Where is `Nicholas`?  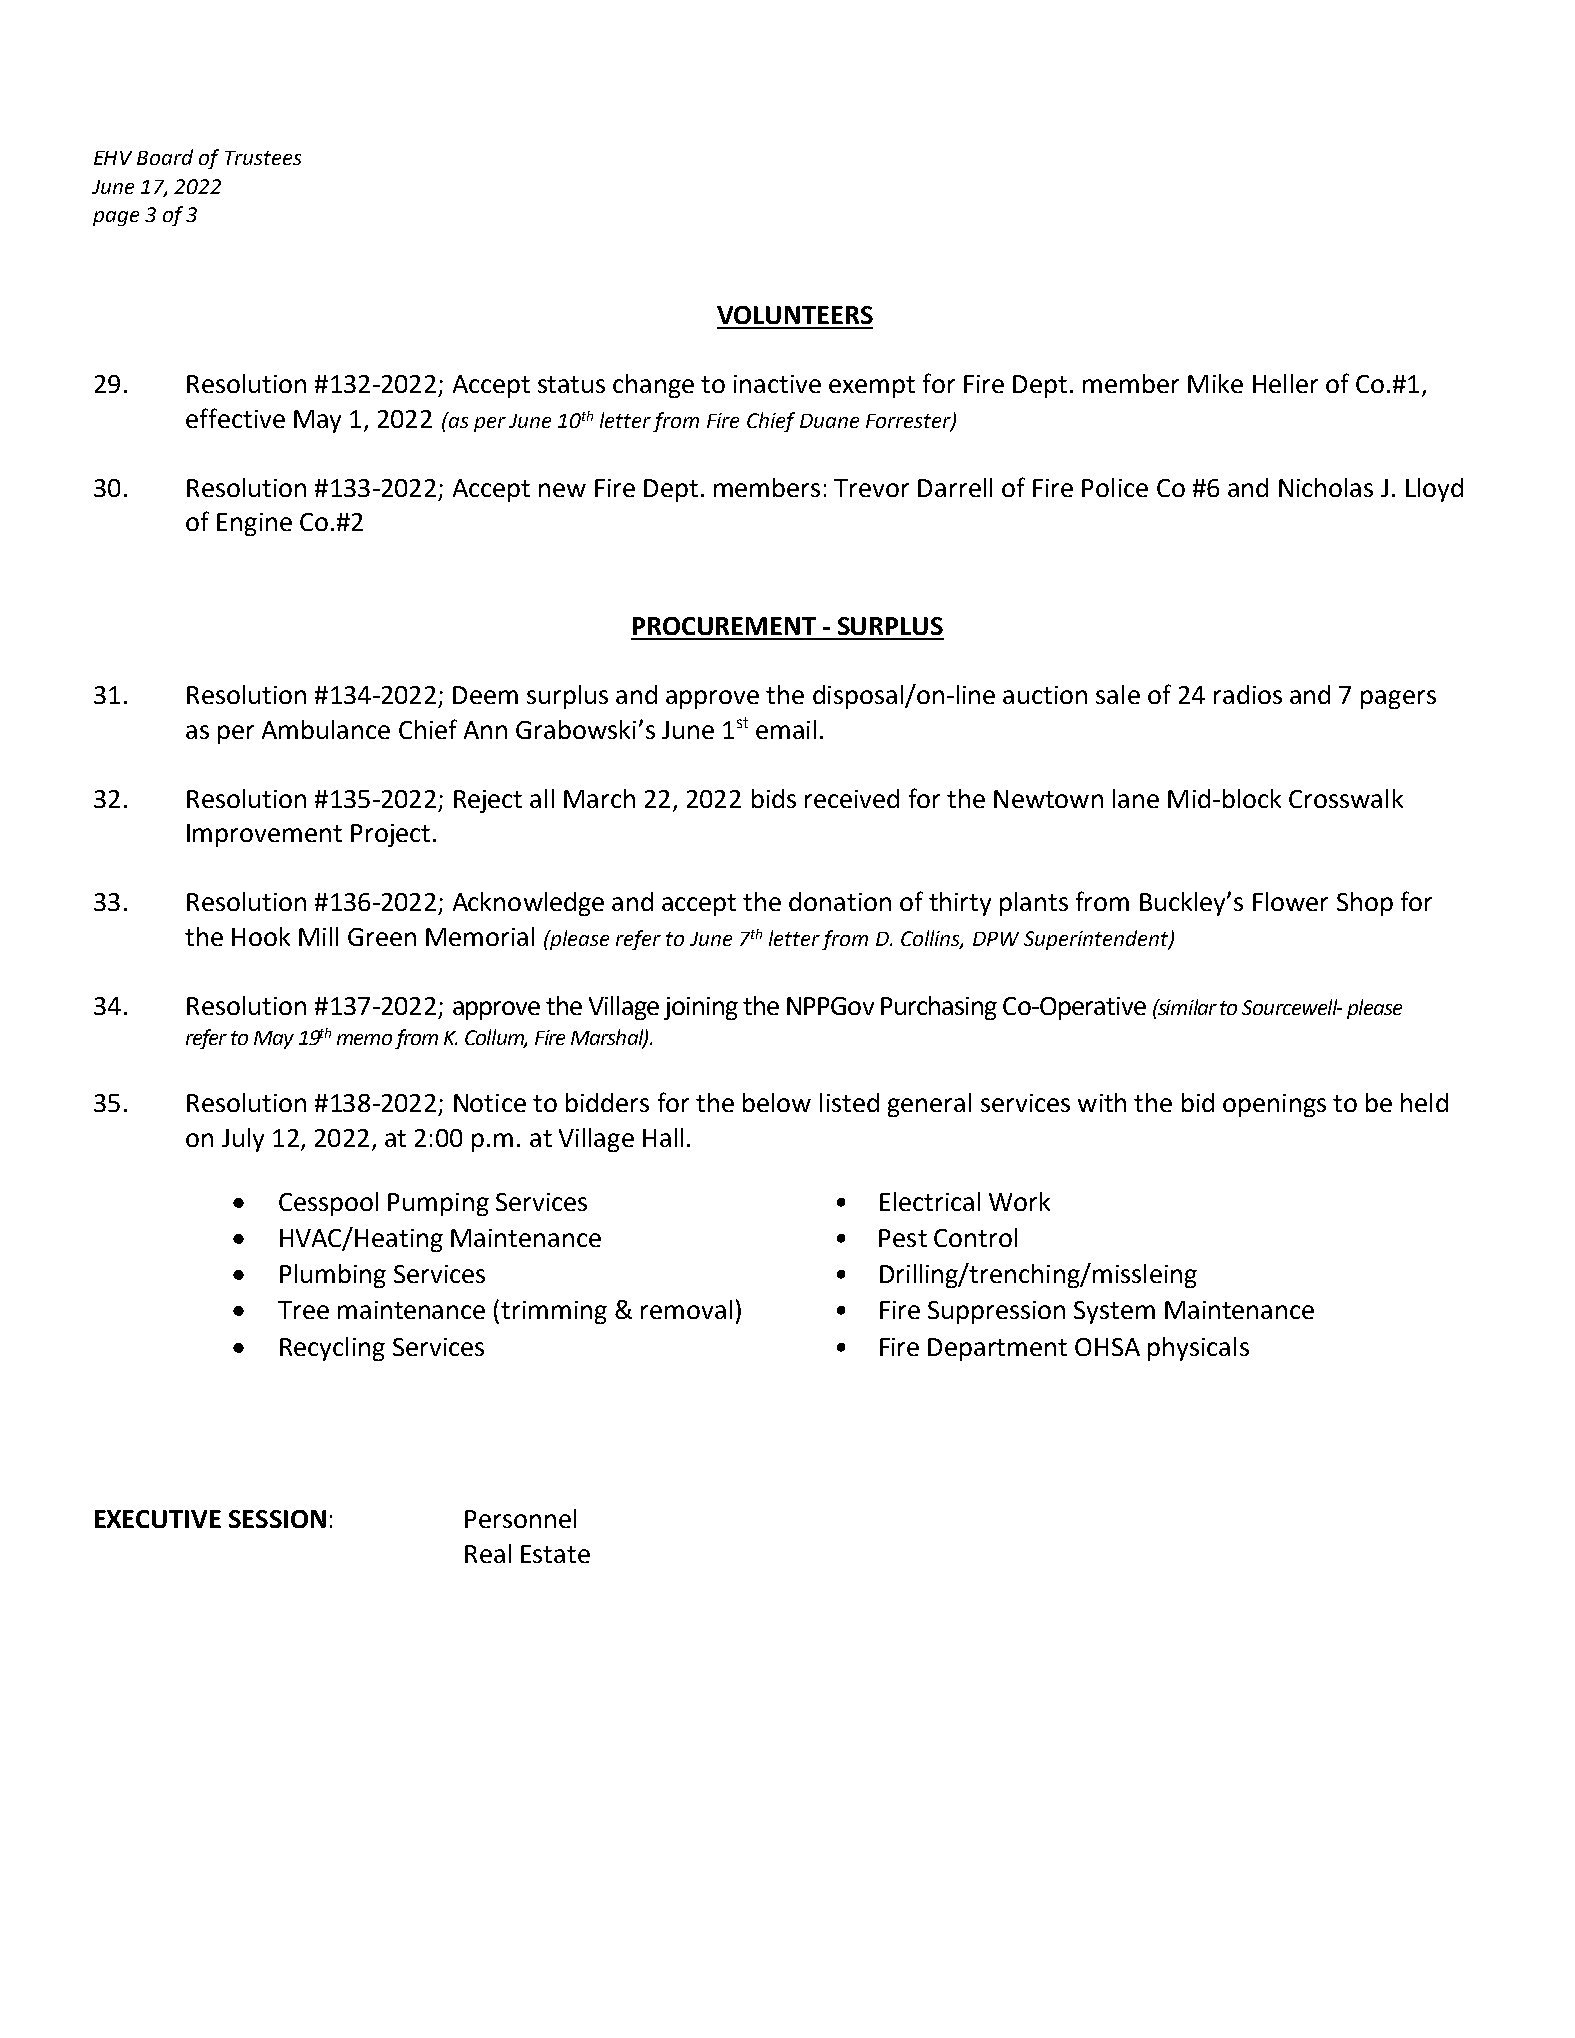 Nicholas is located at coordinates (1326, 487).
